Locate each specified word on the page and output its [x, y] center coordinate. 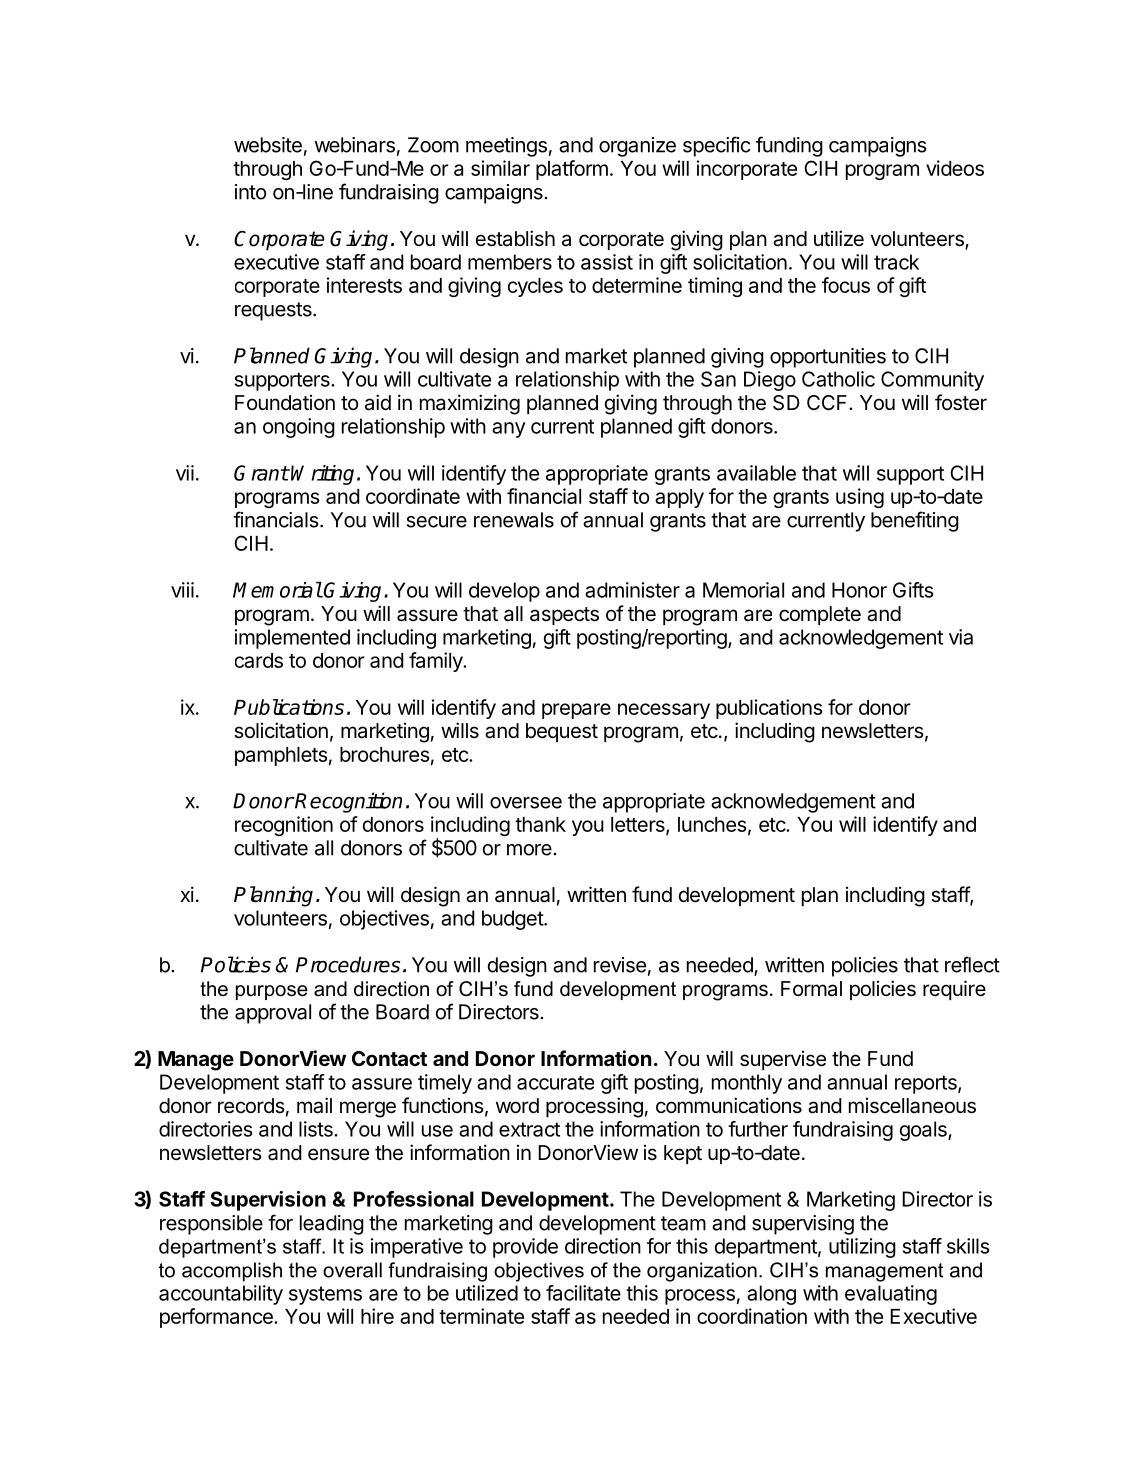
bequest [562, 732]
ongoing [299, 428]
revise [620, 965]
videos [955, 168]
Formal [811, 989]
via [961, 637]
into [250, 192]
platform [572, 170]
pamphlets [281, 756]
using [860, 498]
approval [273, 1014]
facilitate [583, 1293]
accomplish [232, 1272]
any [509, 430]
